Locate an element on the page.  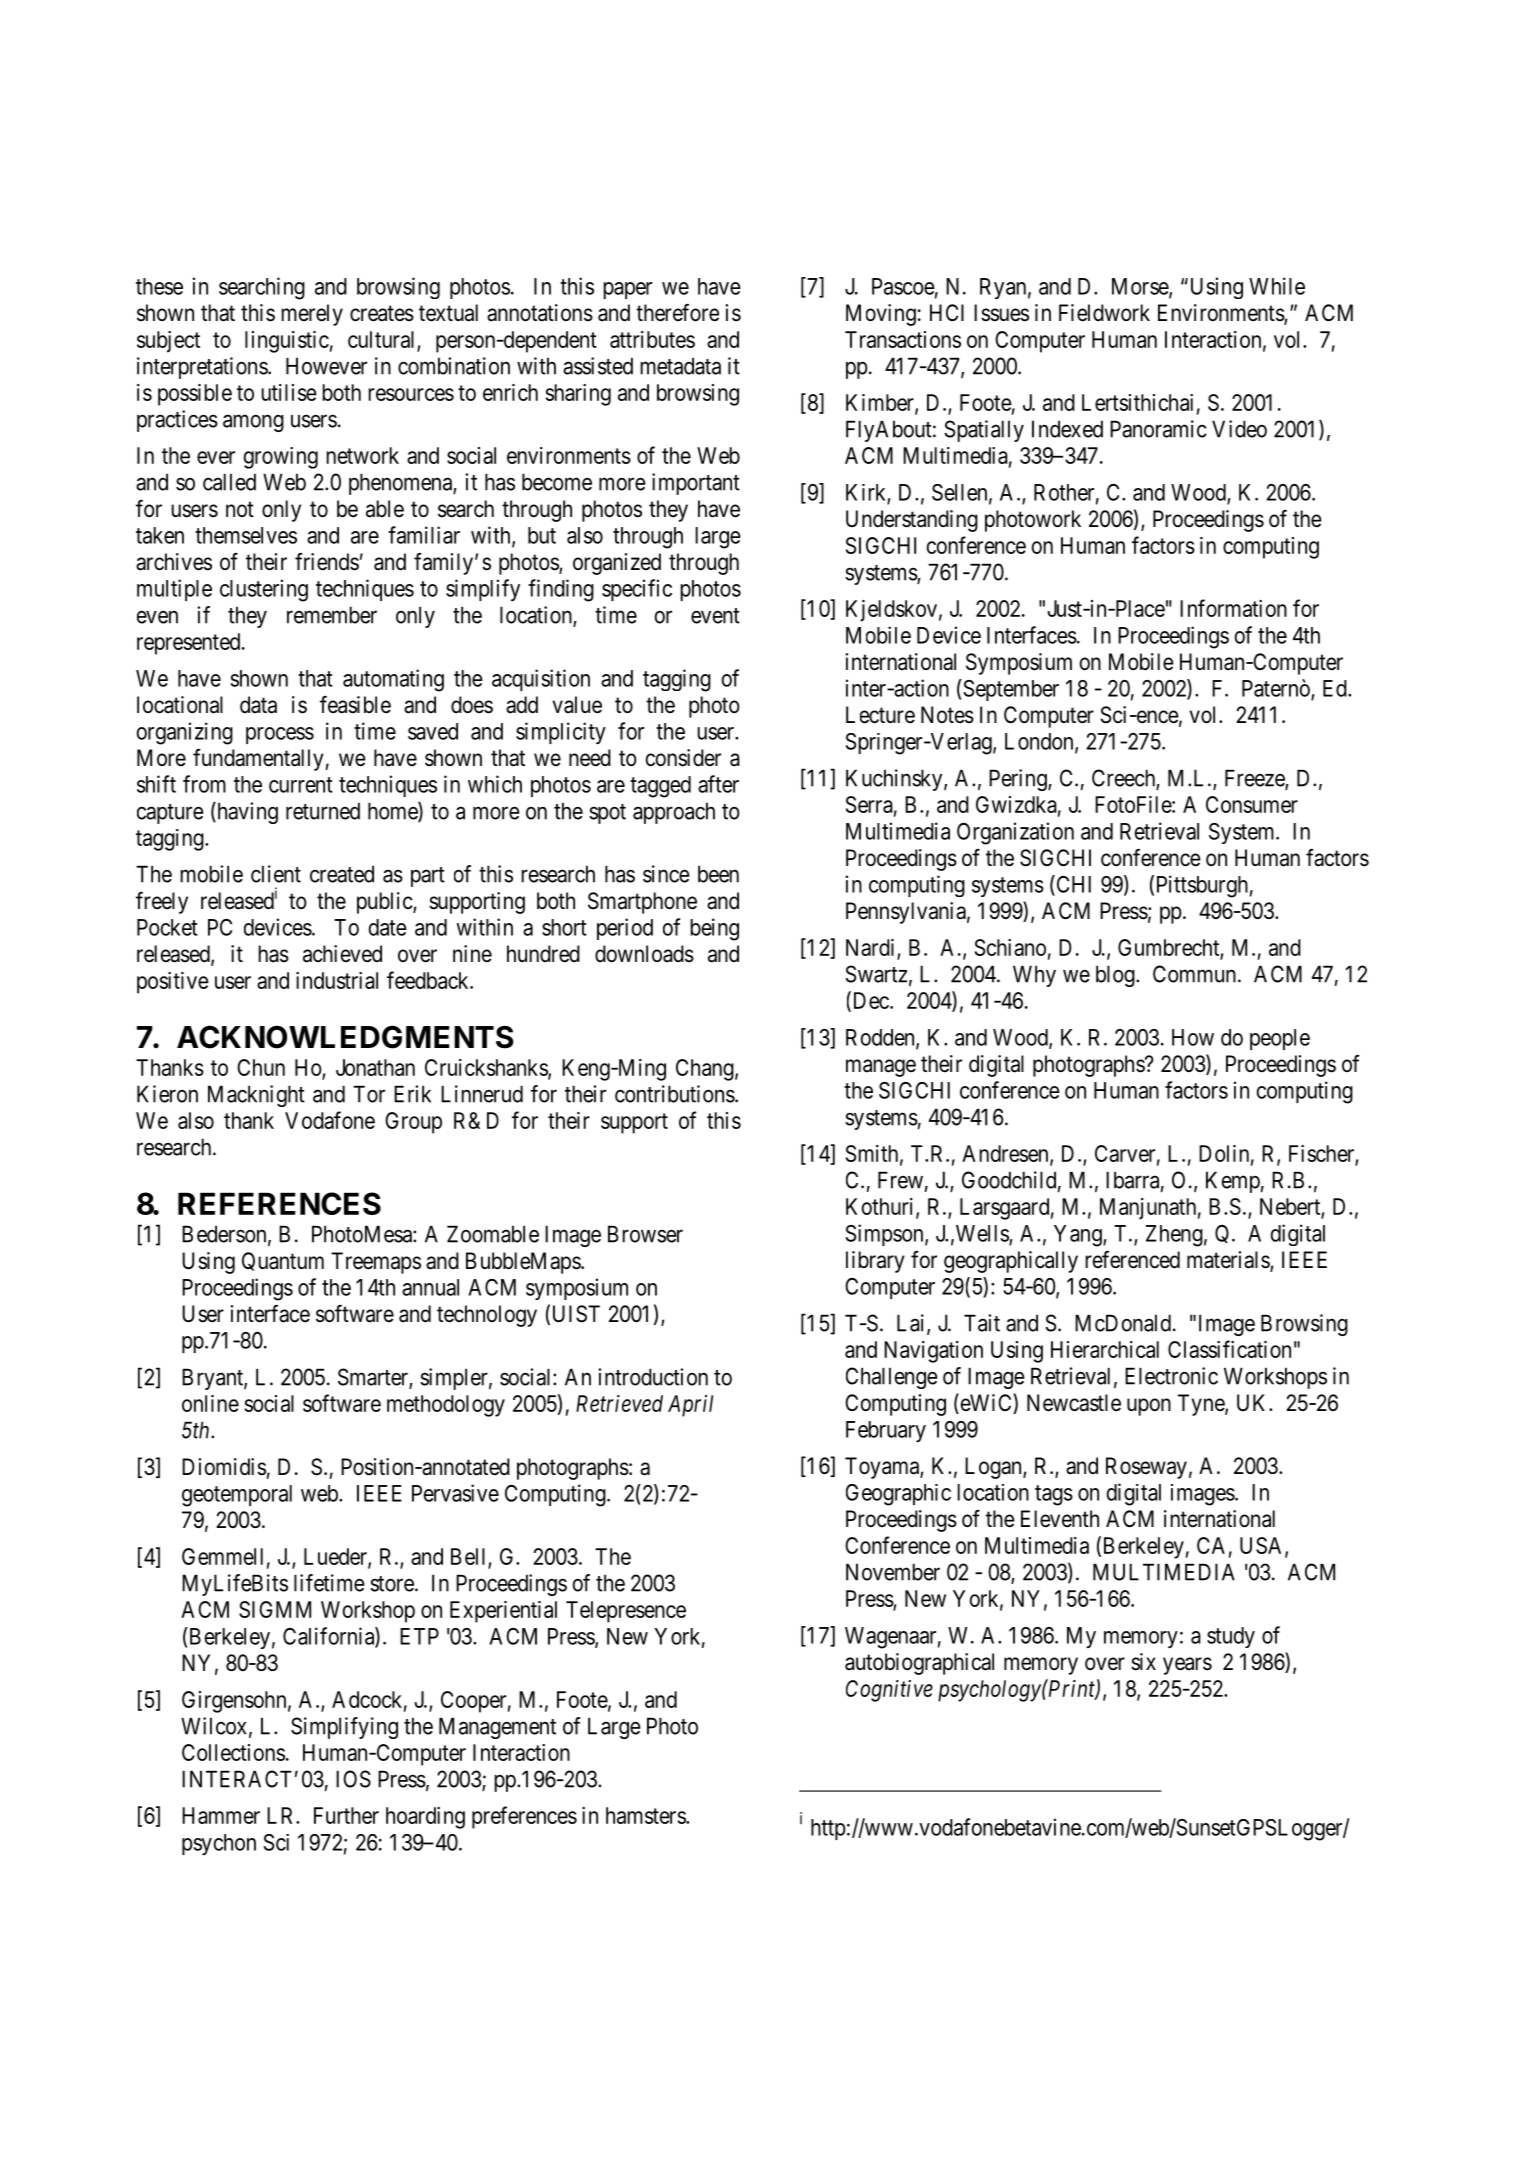
Fieldwork is located at coordinates (1104, 313).
